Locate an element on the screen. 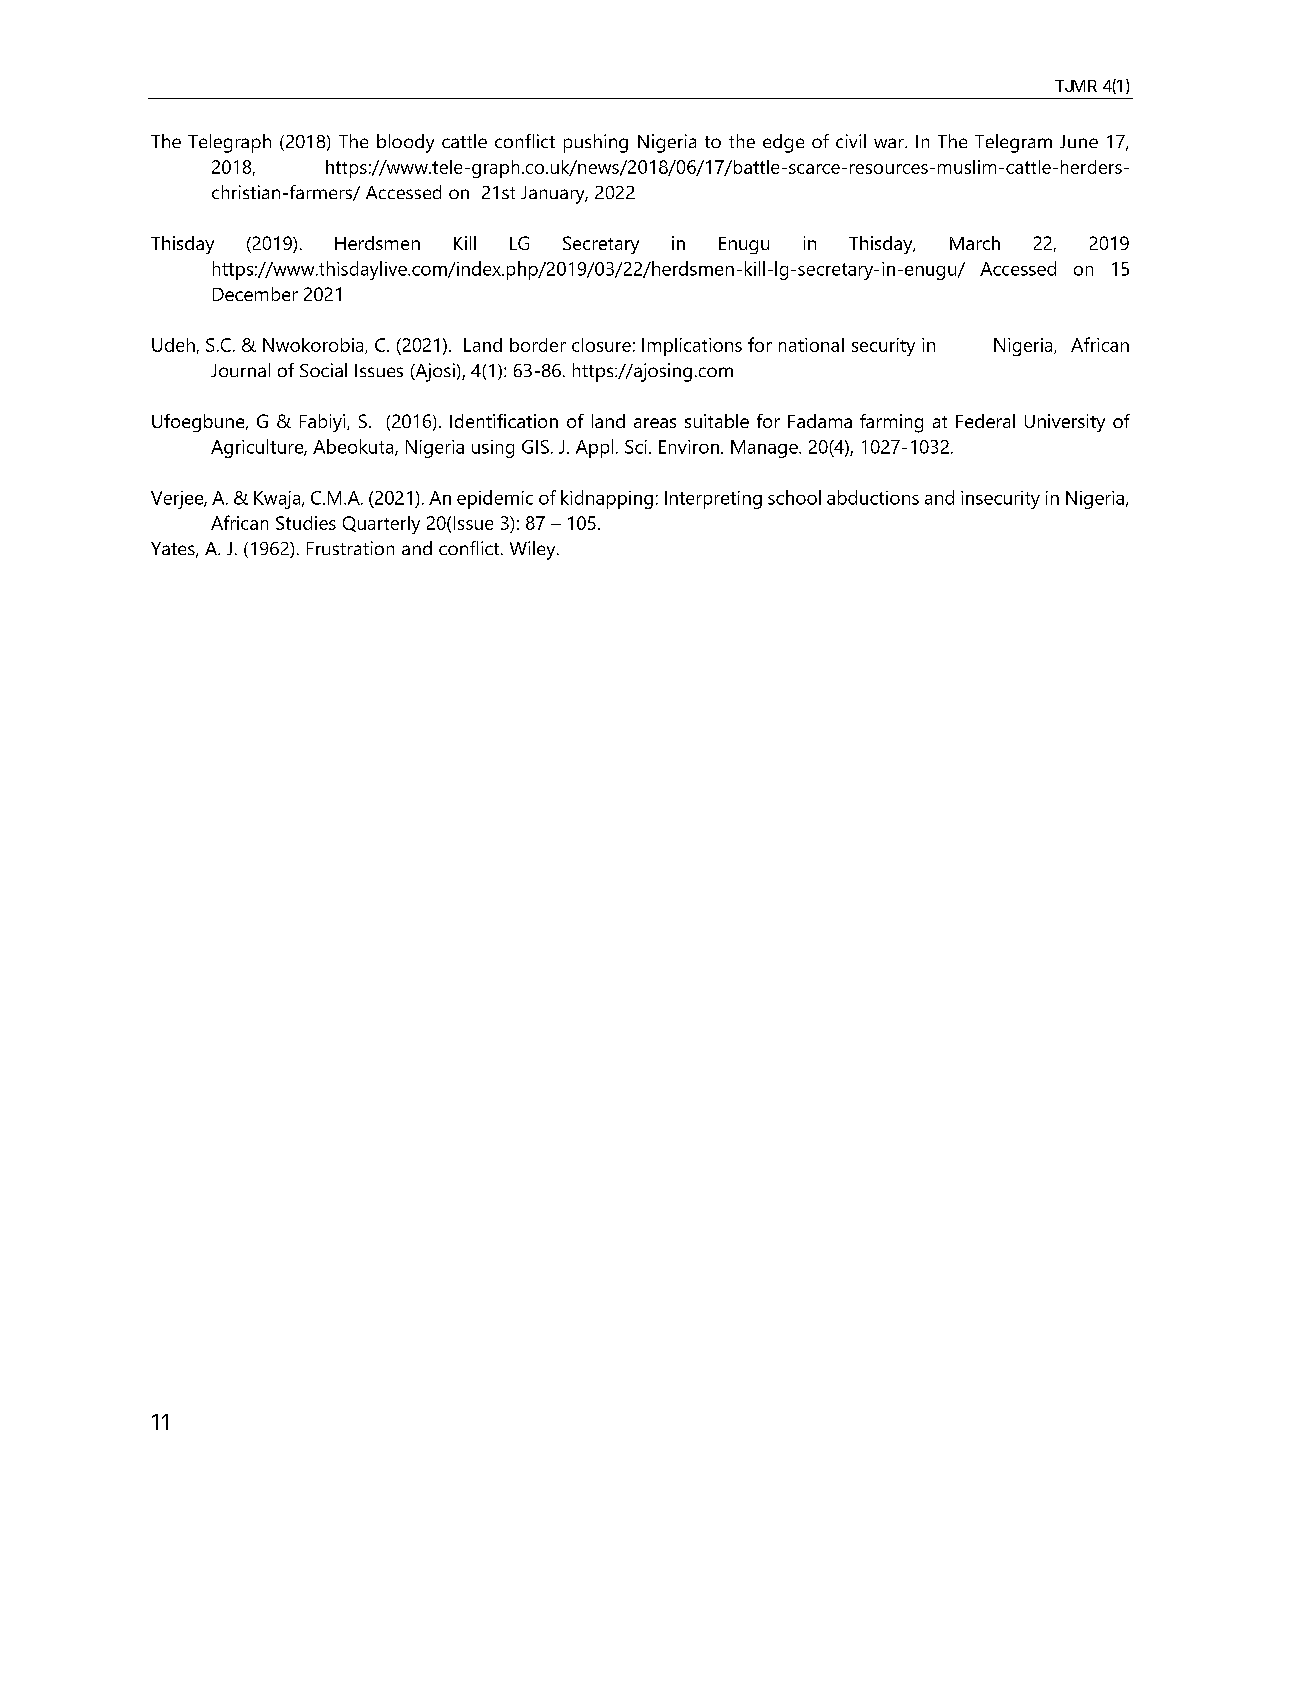 Image resolution: width=1301 pixels, height=1683 pixels. war is located at coordinates (890, 143).
